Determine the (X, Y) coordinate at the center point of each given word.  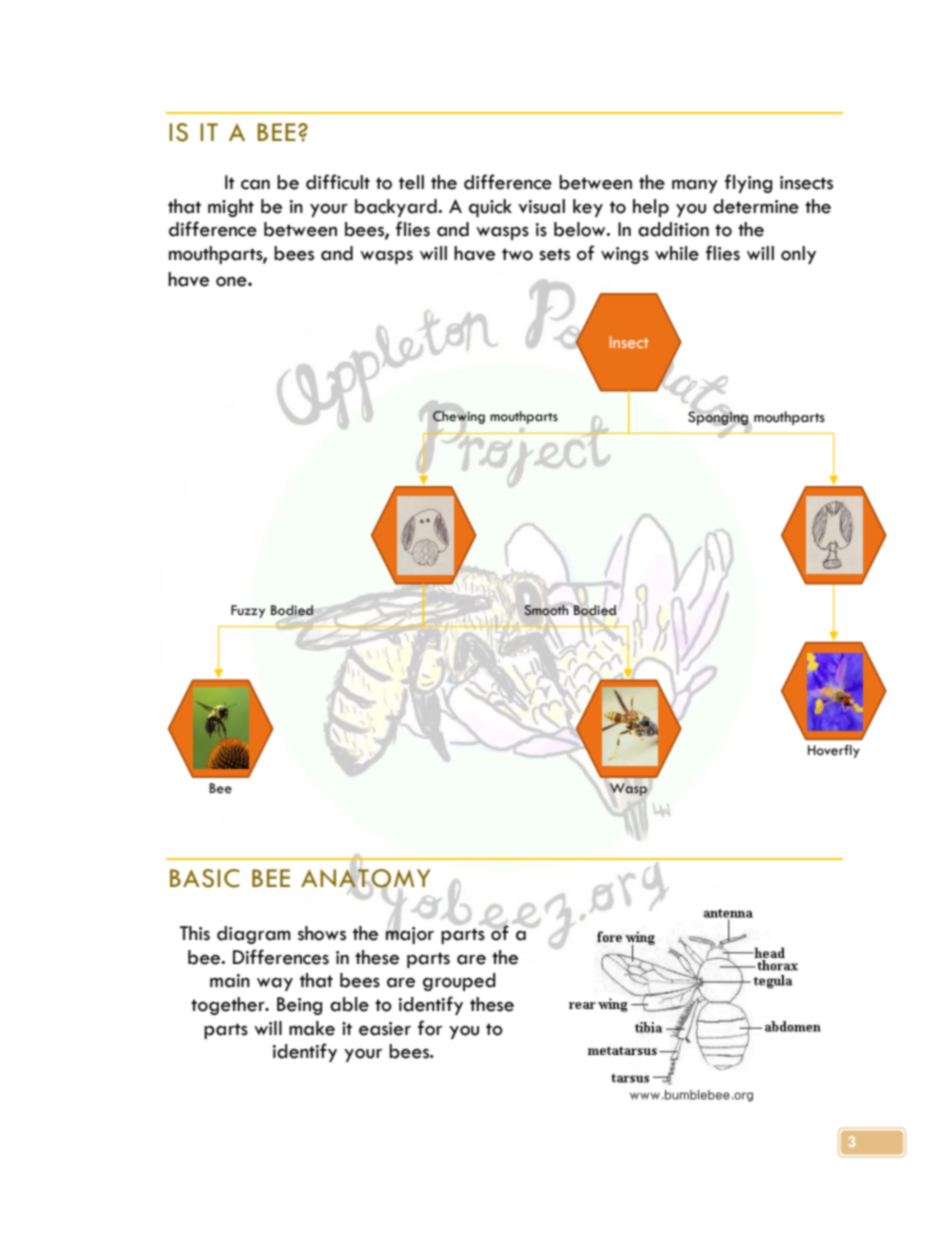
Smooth (546, 610)
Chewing (458, 416)
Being (299, 1006)
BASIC (205, 878)
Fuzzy (248, 611)
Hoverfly (834, 751)
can (255, 184)
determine (756, 206)
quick (490, 208)
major (410, 934)
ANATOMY (365, 878)
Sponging (719, 418)
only (798, 255)
